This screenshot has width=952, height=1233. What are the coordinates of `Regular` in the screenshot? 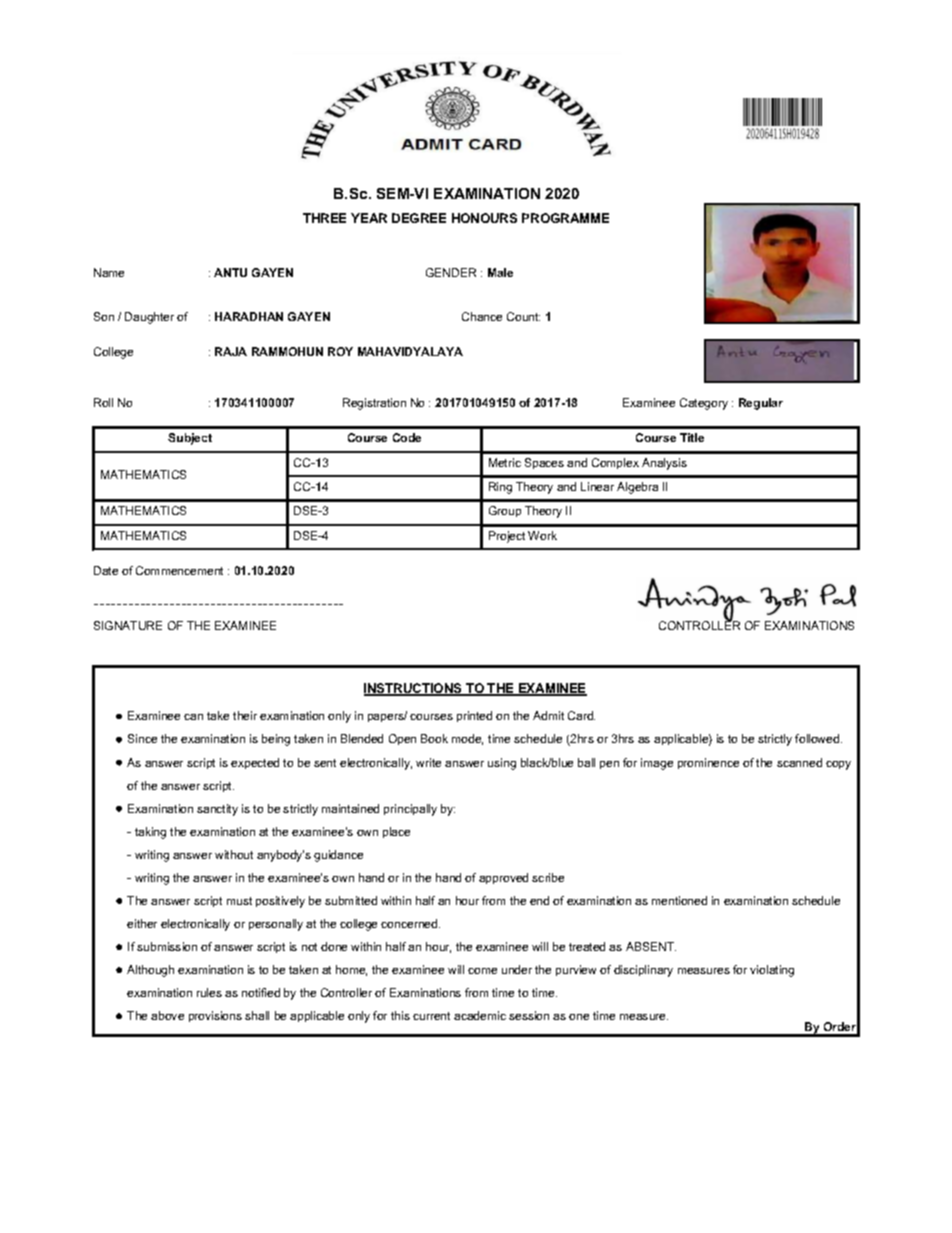 It's located at (761, 404).
